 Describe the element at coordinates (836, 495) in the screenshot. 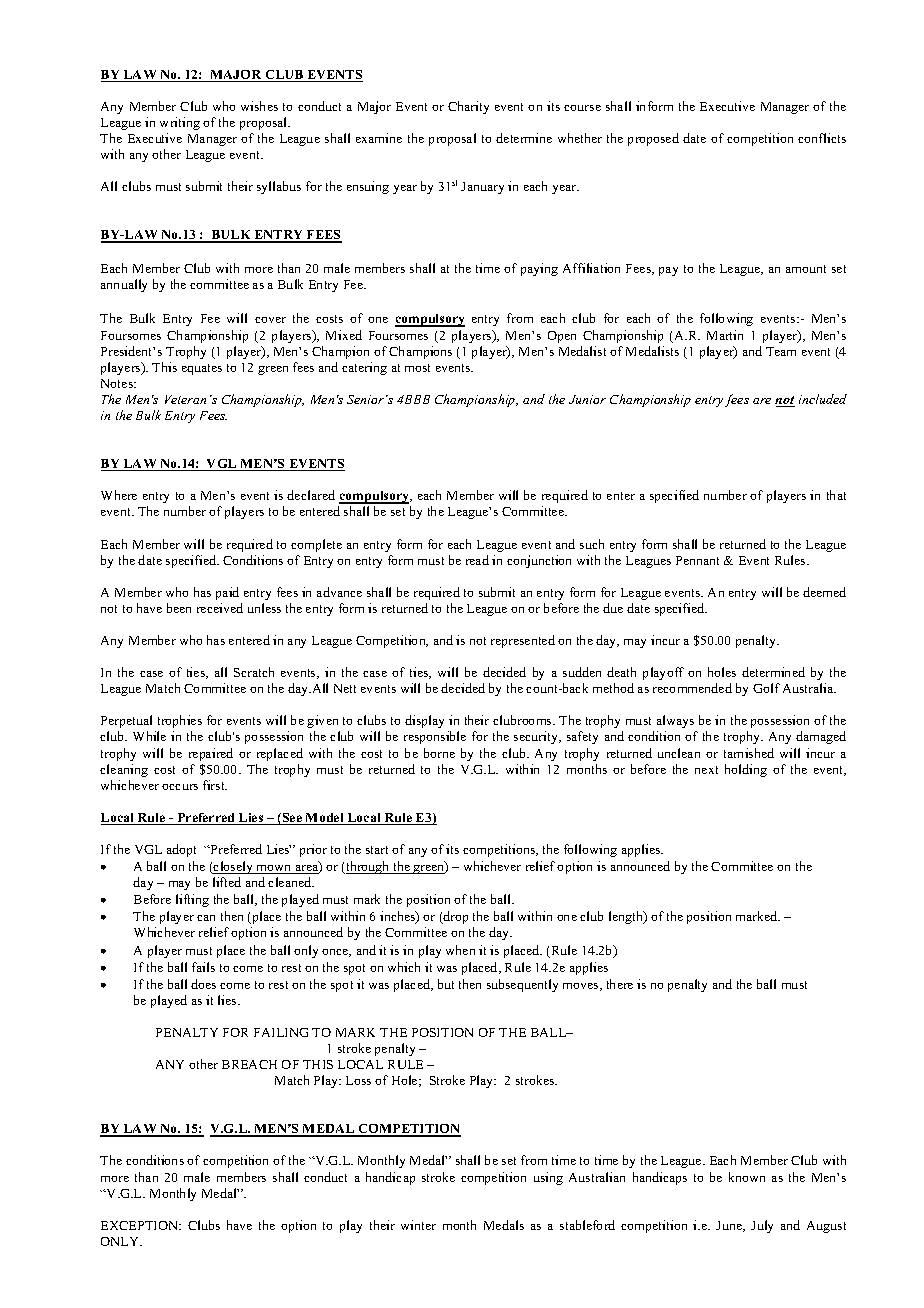

I see `that` at that location.
